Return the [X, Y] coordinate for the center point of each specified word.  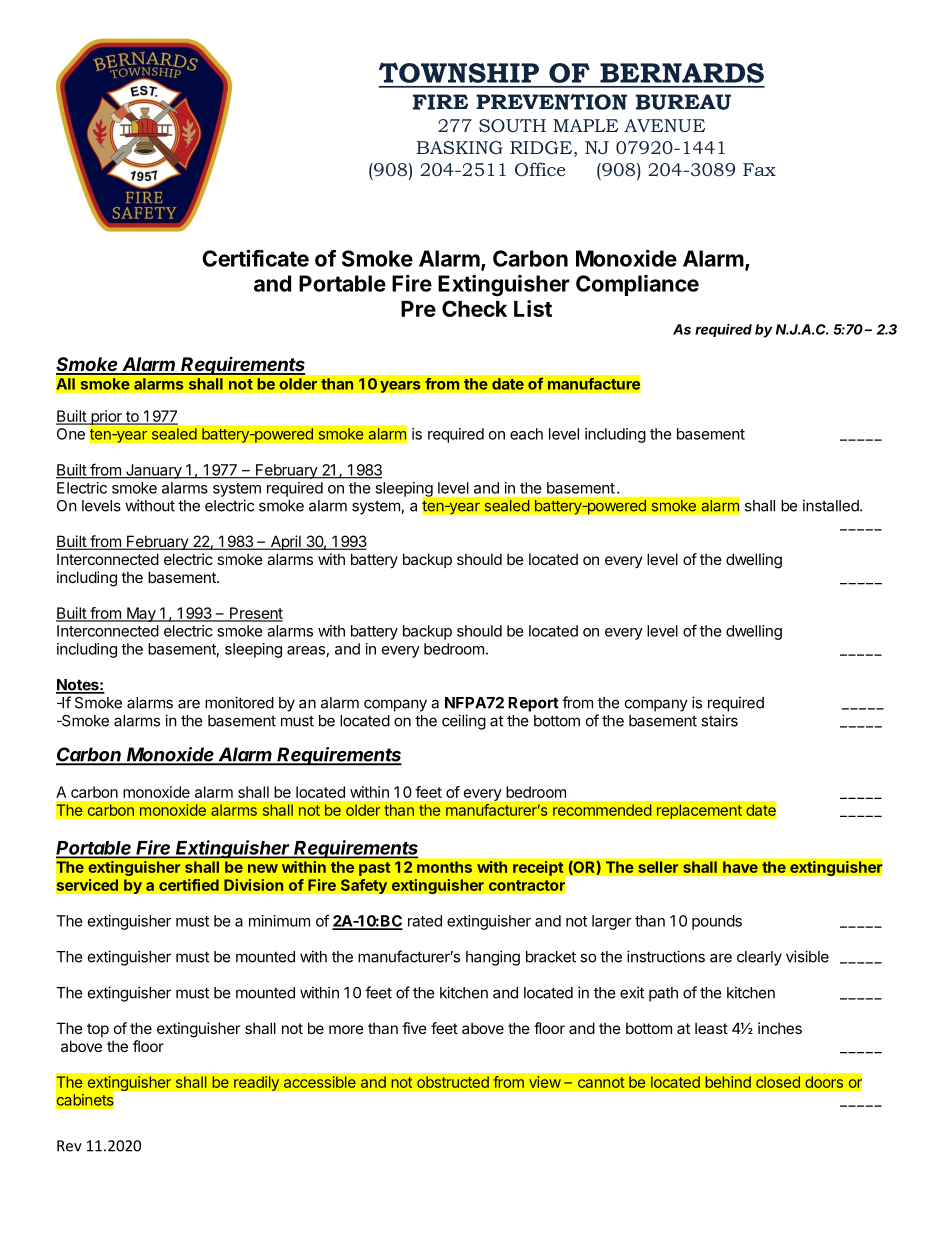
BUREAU [683, 102]
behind [728, 1082]
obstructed [453, 1082]
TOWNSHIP [459, 73]
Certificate [255, 258]
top [98, 1030]
